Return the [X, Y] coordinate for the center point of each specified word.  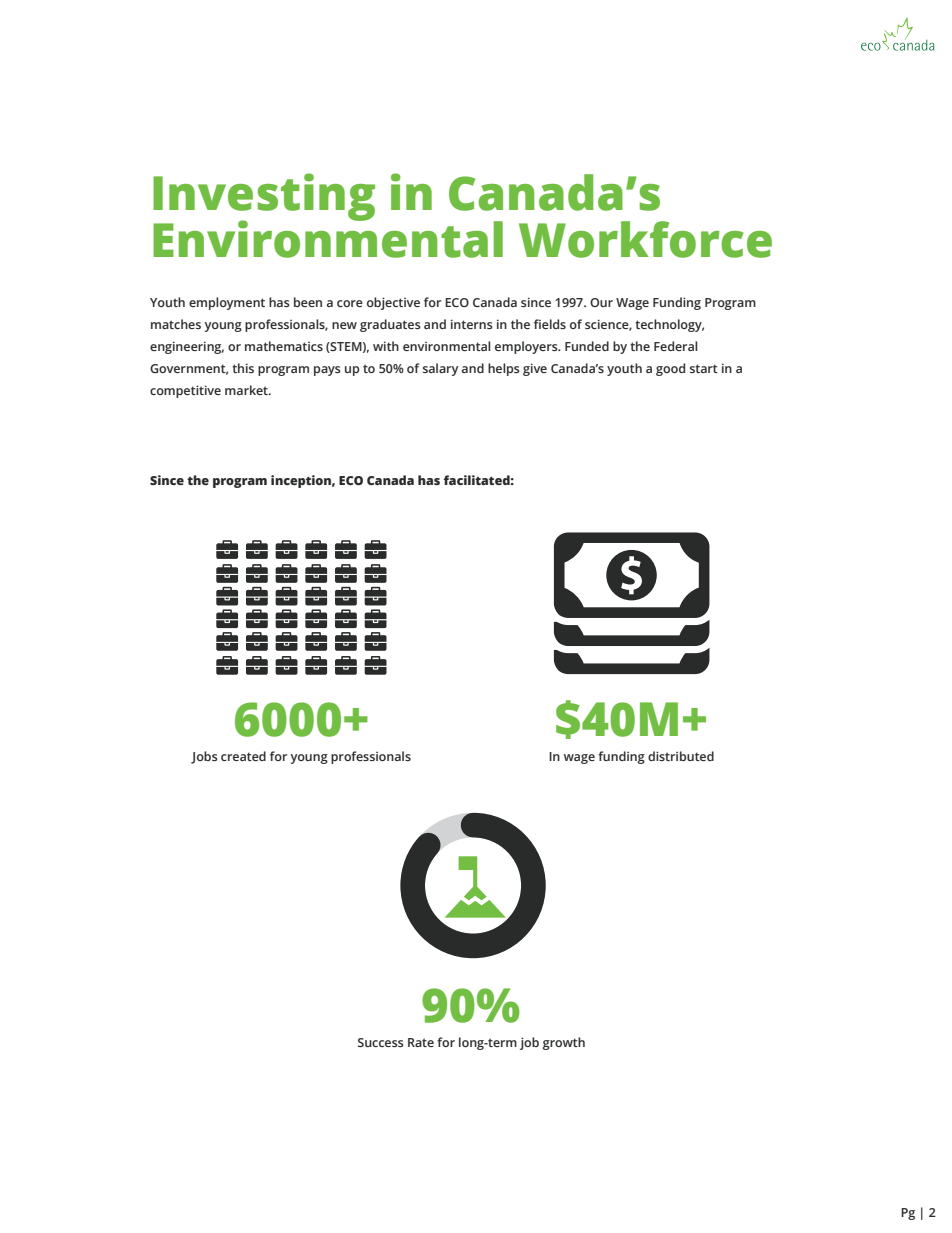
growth [563, 1043]
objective [393, 303]
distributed [681, 756]
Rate [421, 1042]
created [243, 756]
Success [381, 1042]
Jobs [204, 757]
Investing [264, 198]
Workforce [645, 239]
